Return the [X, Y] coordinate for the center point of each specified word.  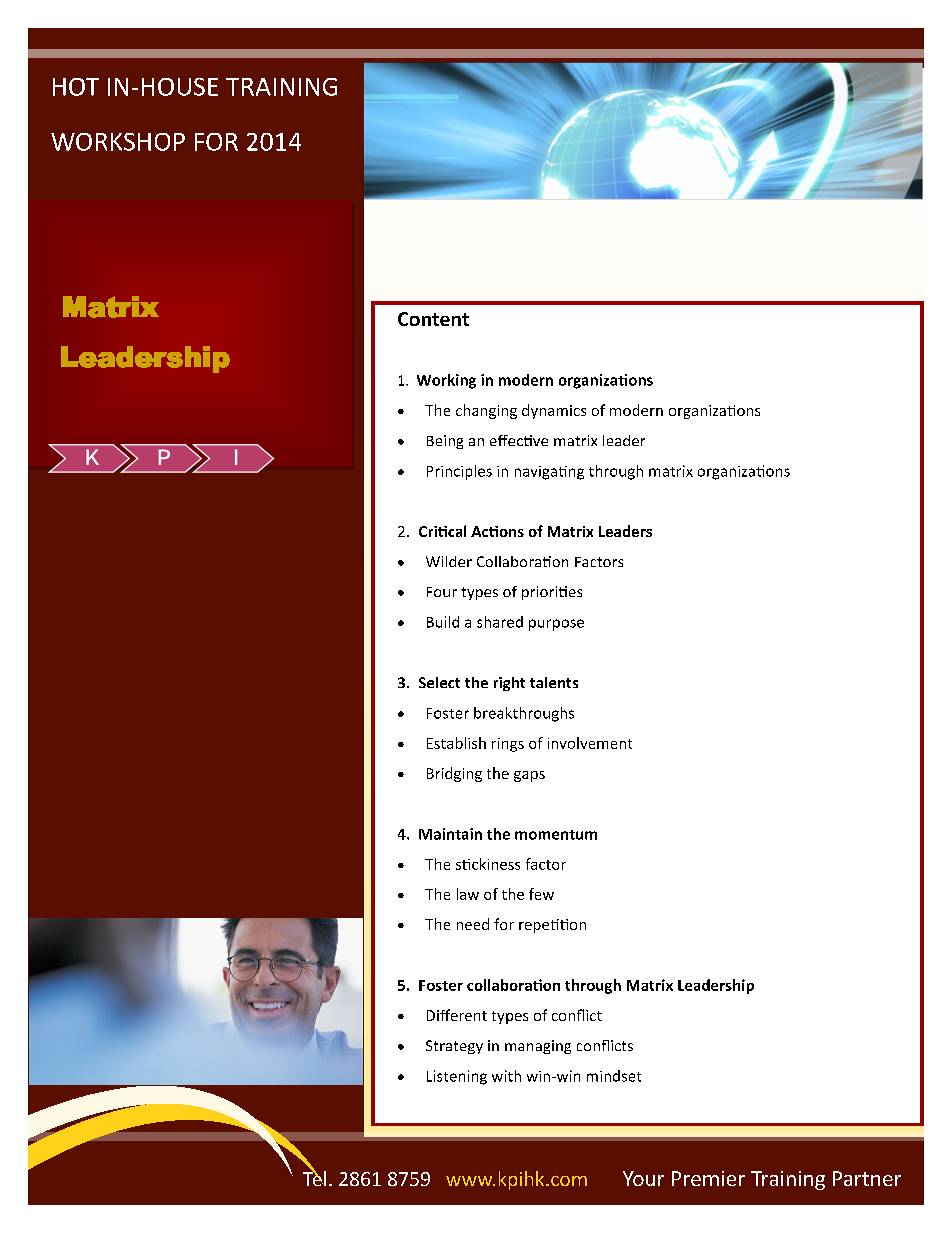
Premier [708, 1178]
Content [433, 319]
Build [443, 622]
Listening [457, 1077]
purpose [556, 625]
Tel [314, 1177]
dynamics [554, 411]
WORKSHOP [118, 142]
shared [500, 622]
